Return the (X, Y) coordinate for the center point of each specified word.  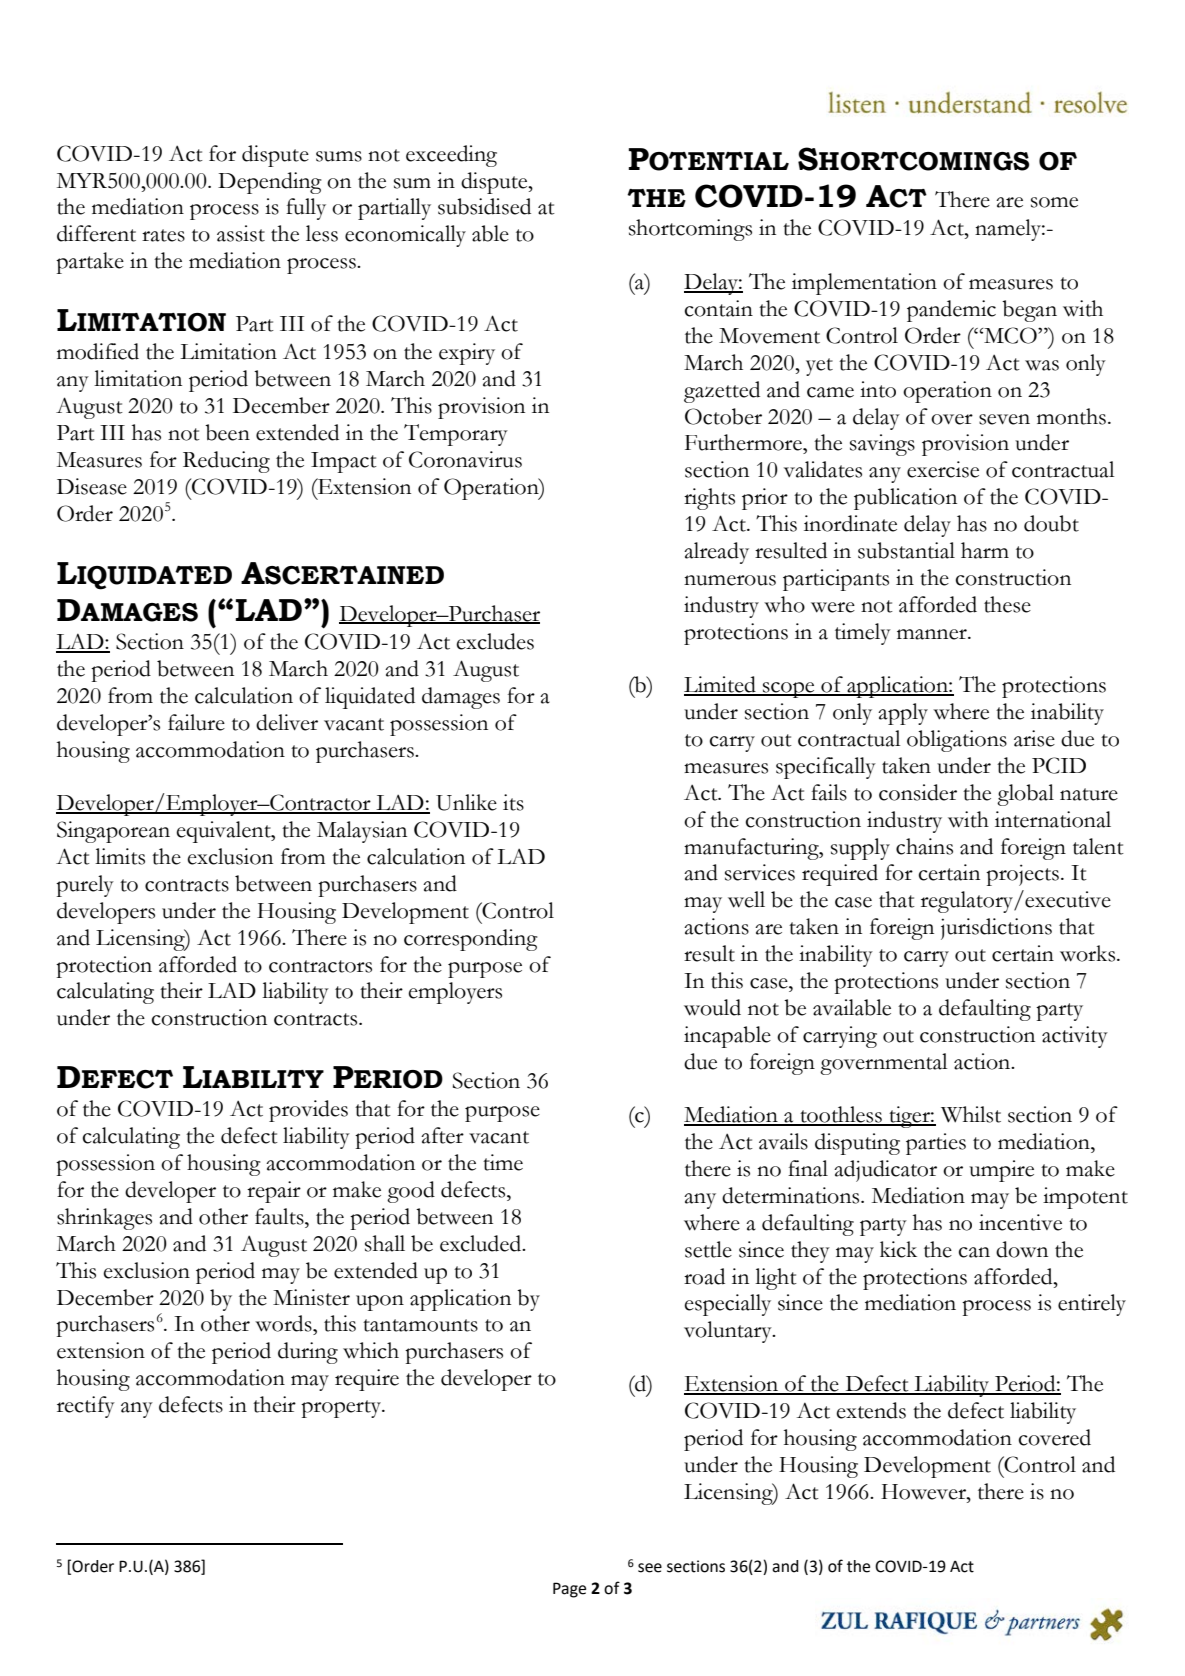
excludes (495, 641)
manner (933, 634)
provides (308, 1111)
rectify (86, 1407)
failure (196, 722)
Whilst (971, 1114)
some (1054, 202)
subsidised (484, 206)
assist (241, 233)
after (442, 1135)
